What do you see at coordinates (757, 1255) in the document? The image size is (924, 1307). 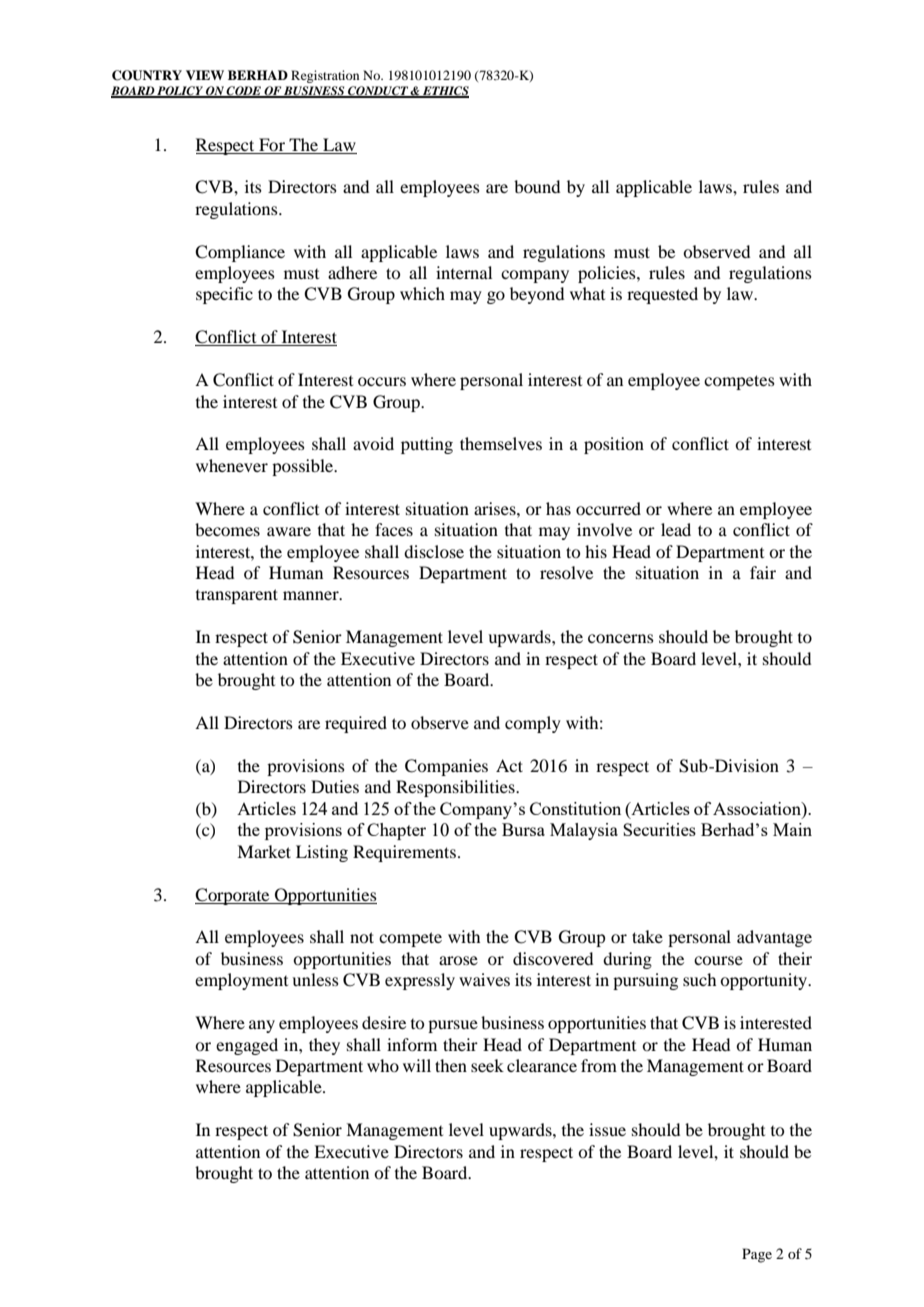 I see `Page` at bounding box center [757, 1255].
